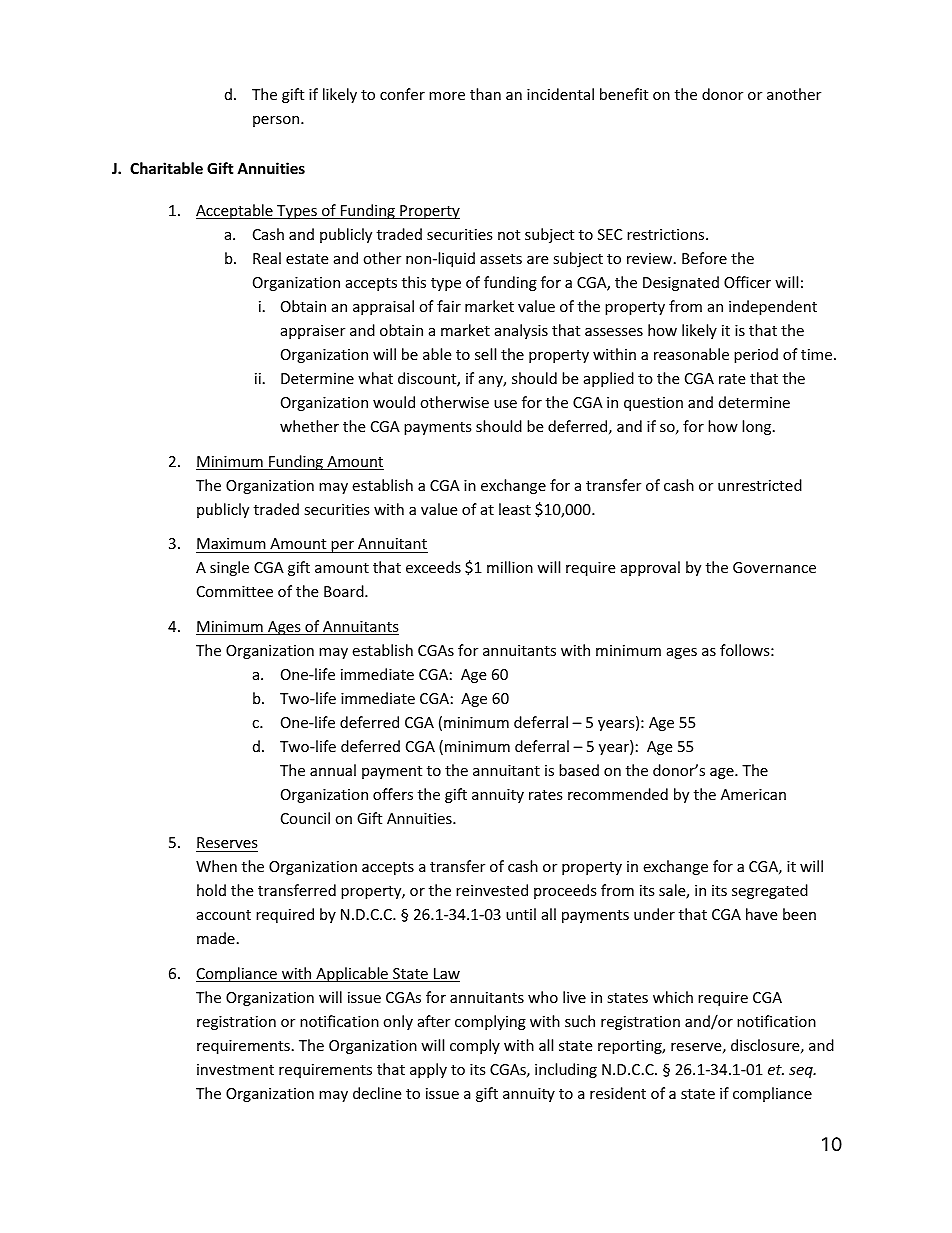  Describe the element at coordinates (235, 591) in the image. I see `Committee` at that location.
